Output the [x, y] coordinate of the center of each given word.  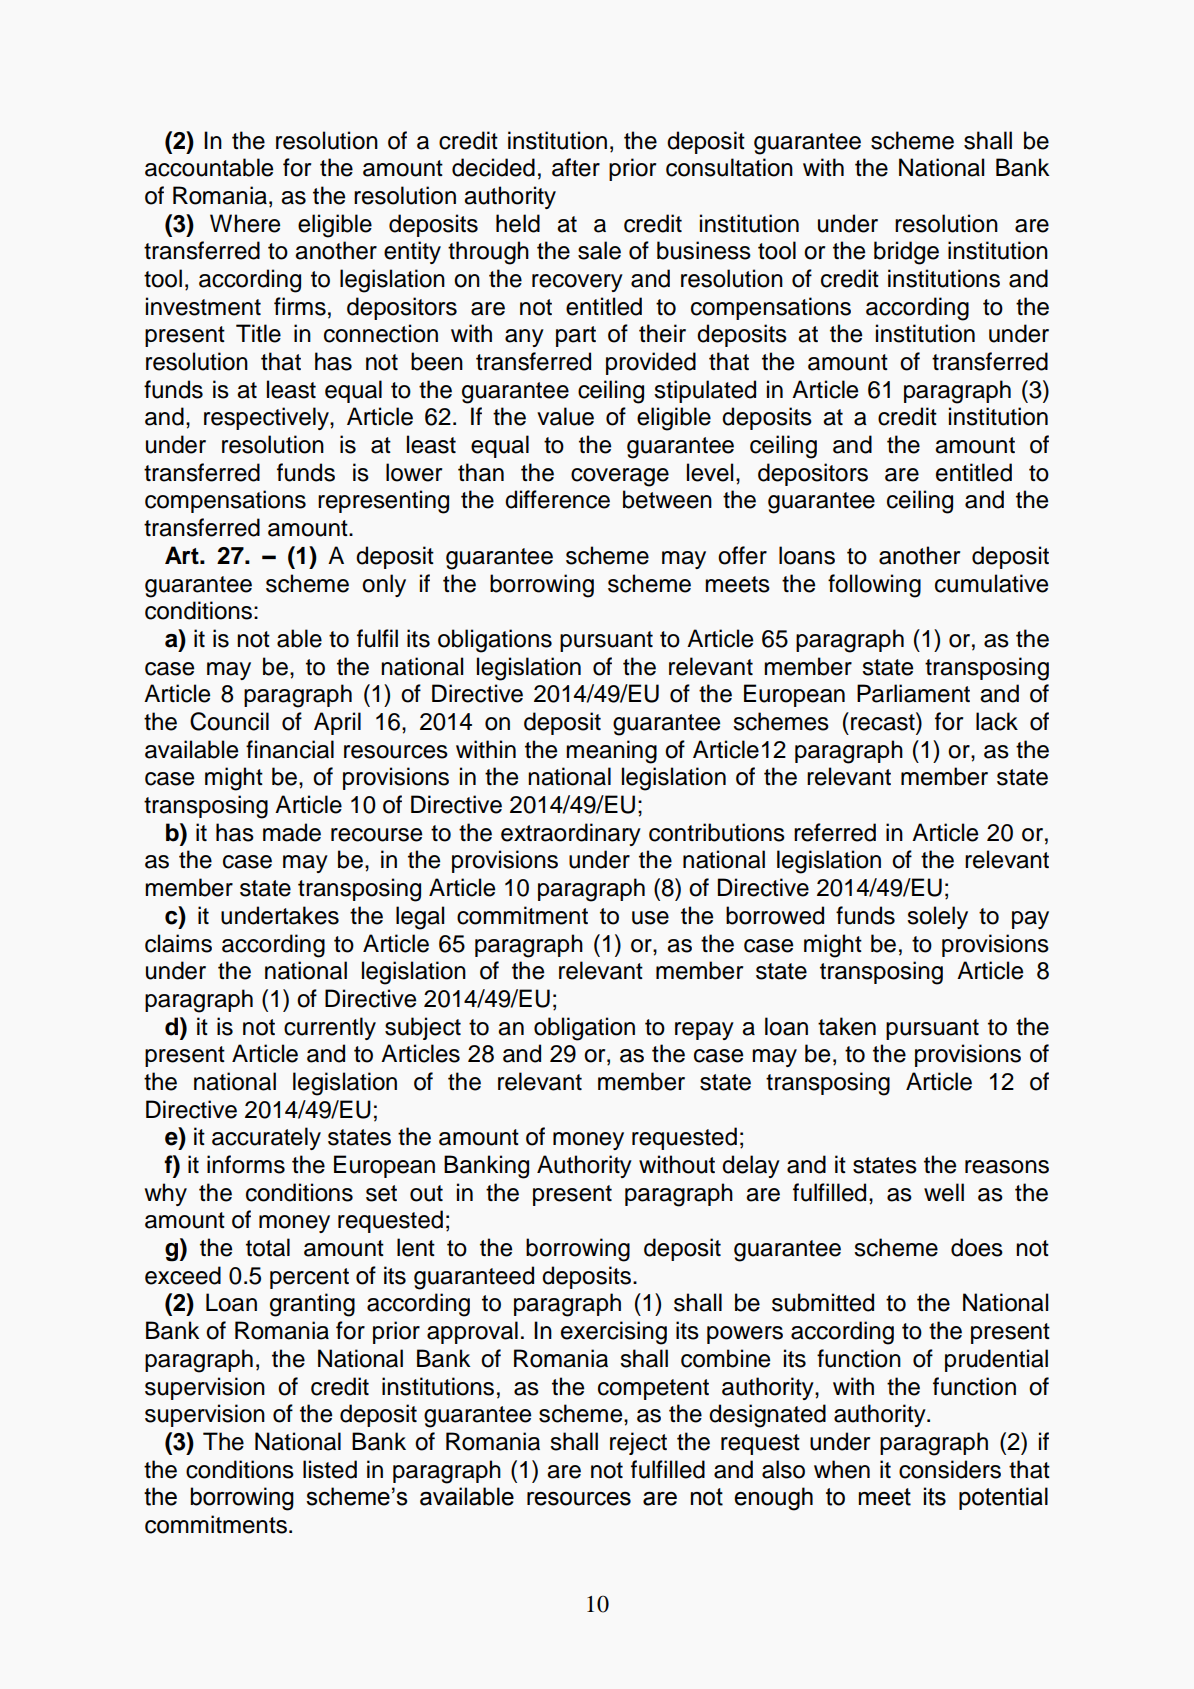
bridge [906, 253]
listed [330, 1469]
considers [950, 1469]
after [576, 167]
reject [638, 1443]
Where [245, 223]
